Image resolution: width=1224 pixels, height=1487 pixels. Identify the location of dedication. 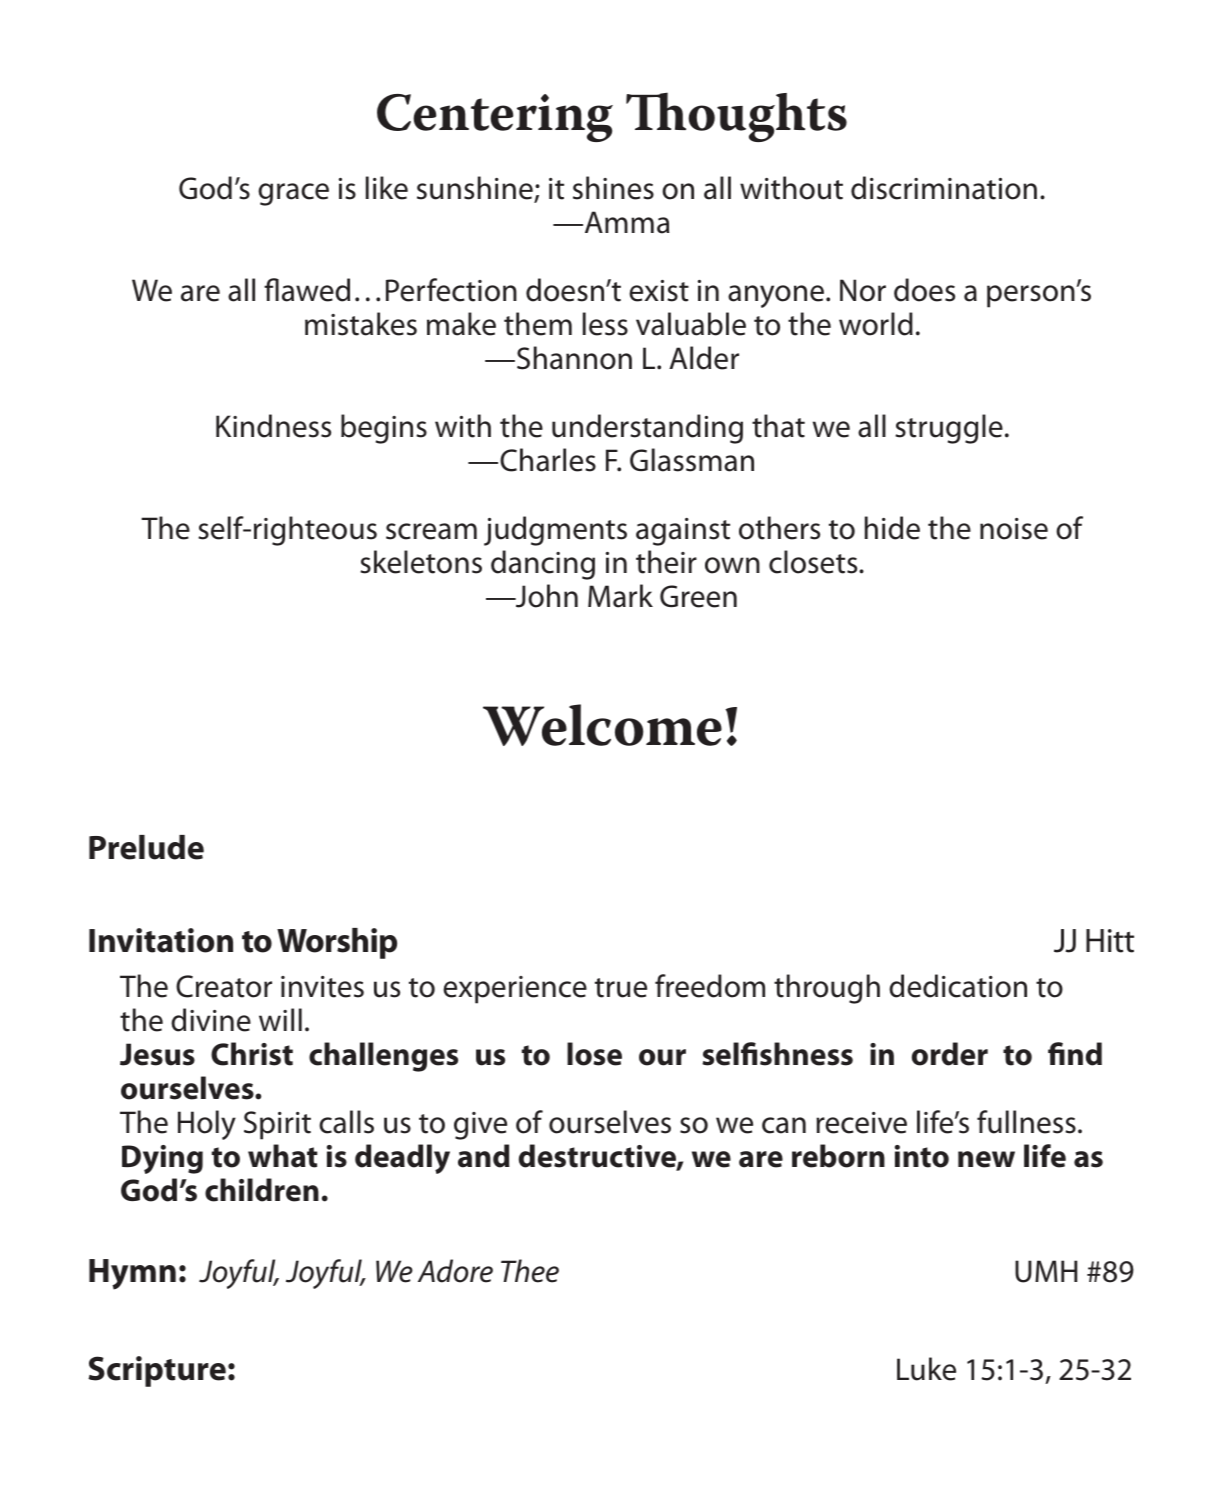
(958, 986).
